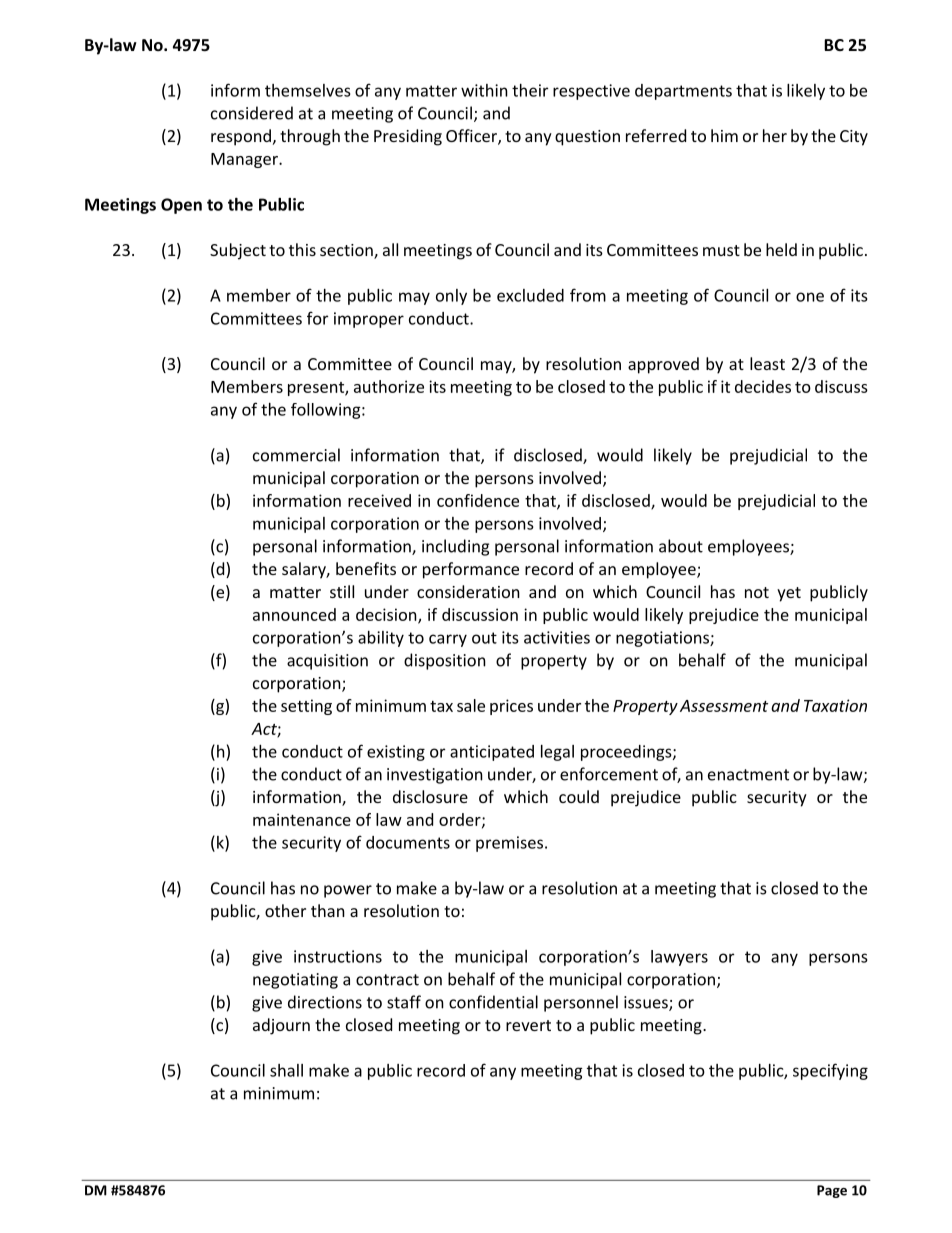 This document has height=1233, width=952. Describe the element at coordinates (296, 455) in the document. I see `commercial` at that location.
